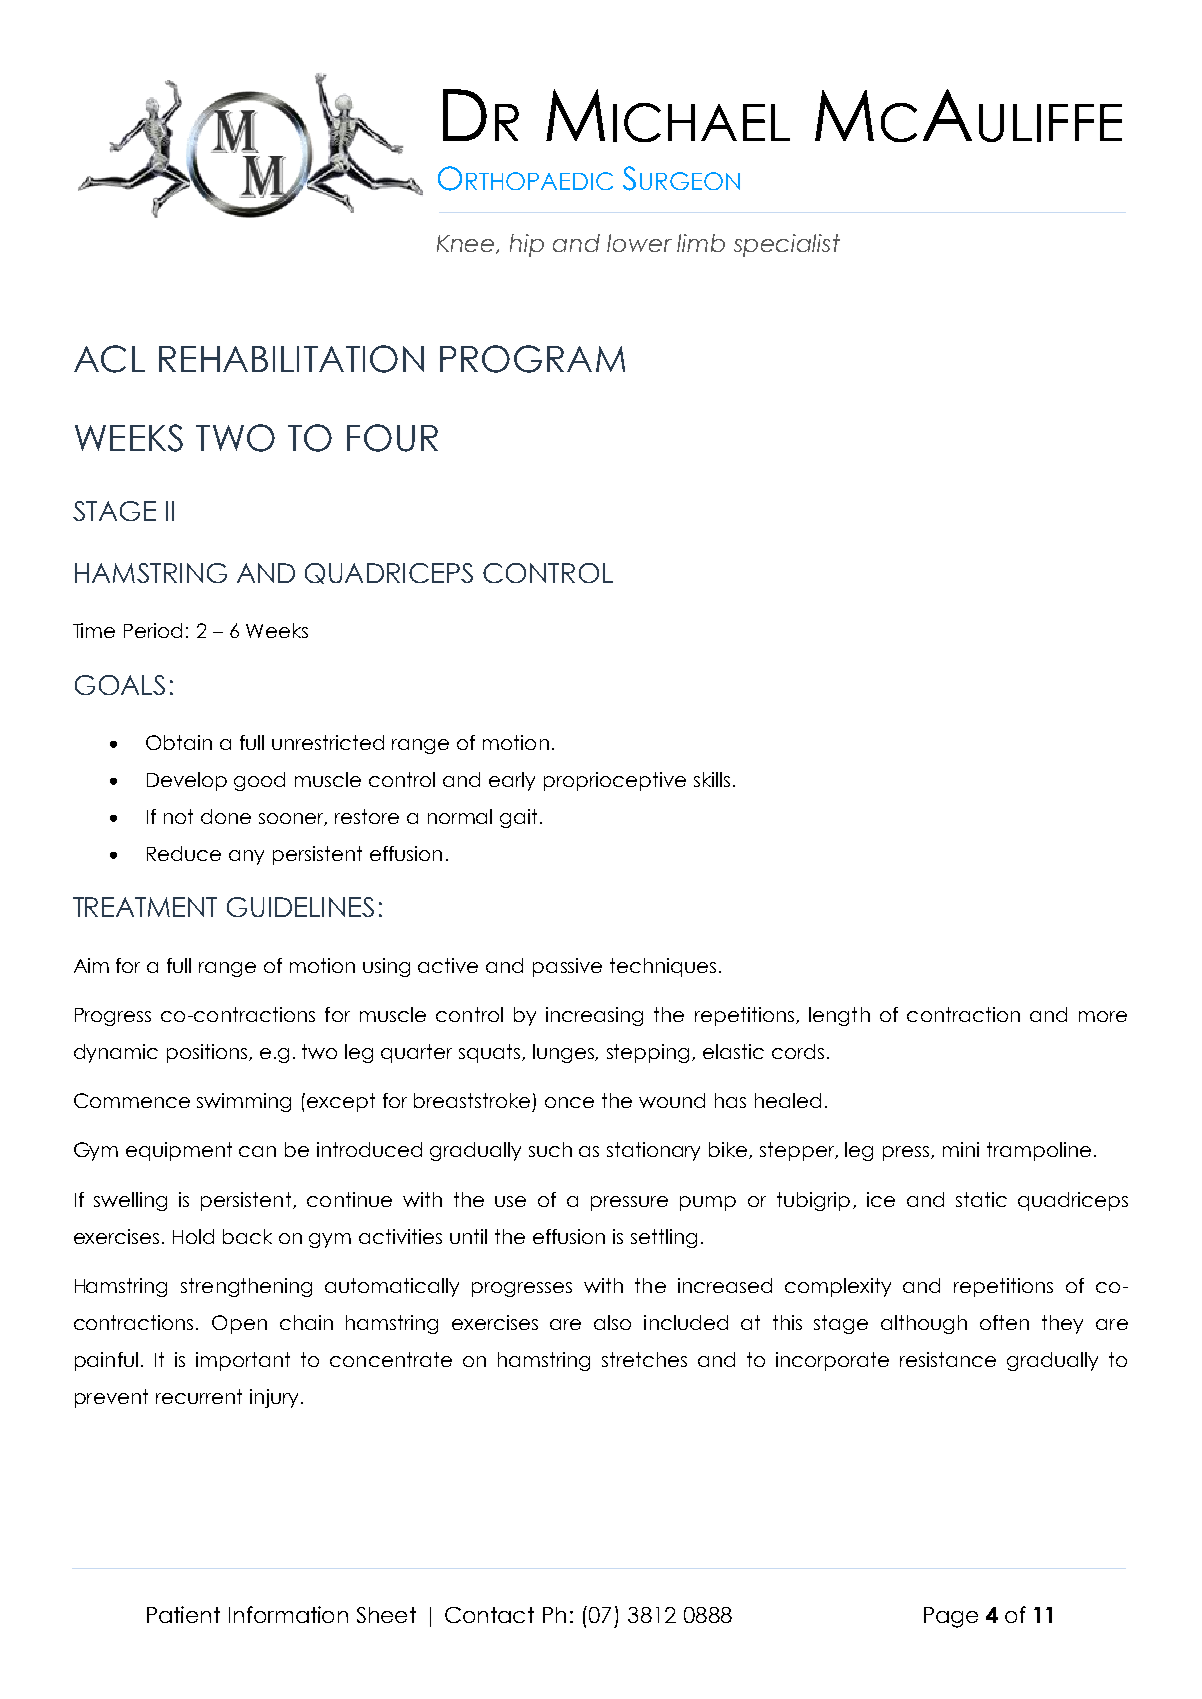  Describe the element at coordinates (291, 359) in the screenshot. I see `REHABILITATION` at that location.
